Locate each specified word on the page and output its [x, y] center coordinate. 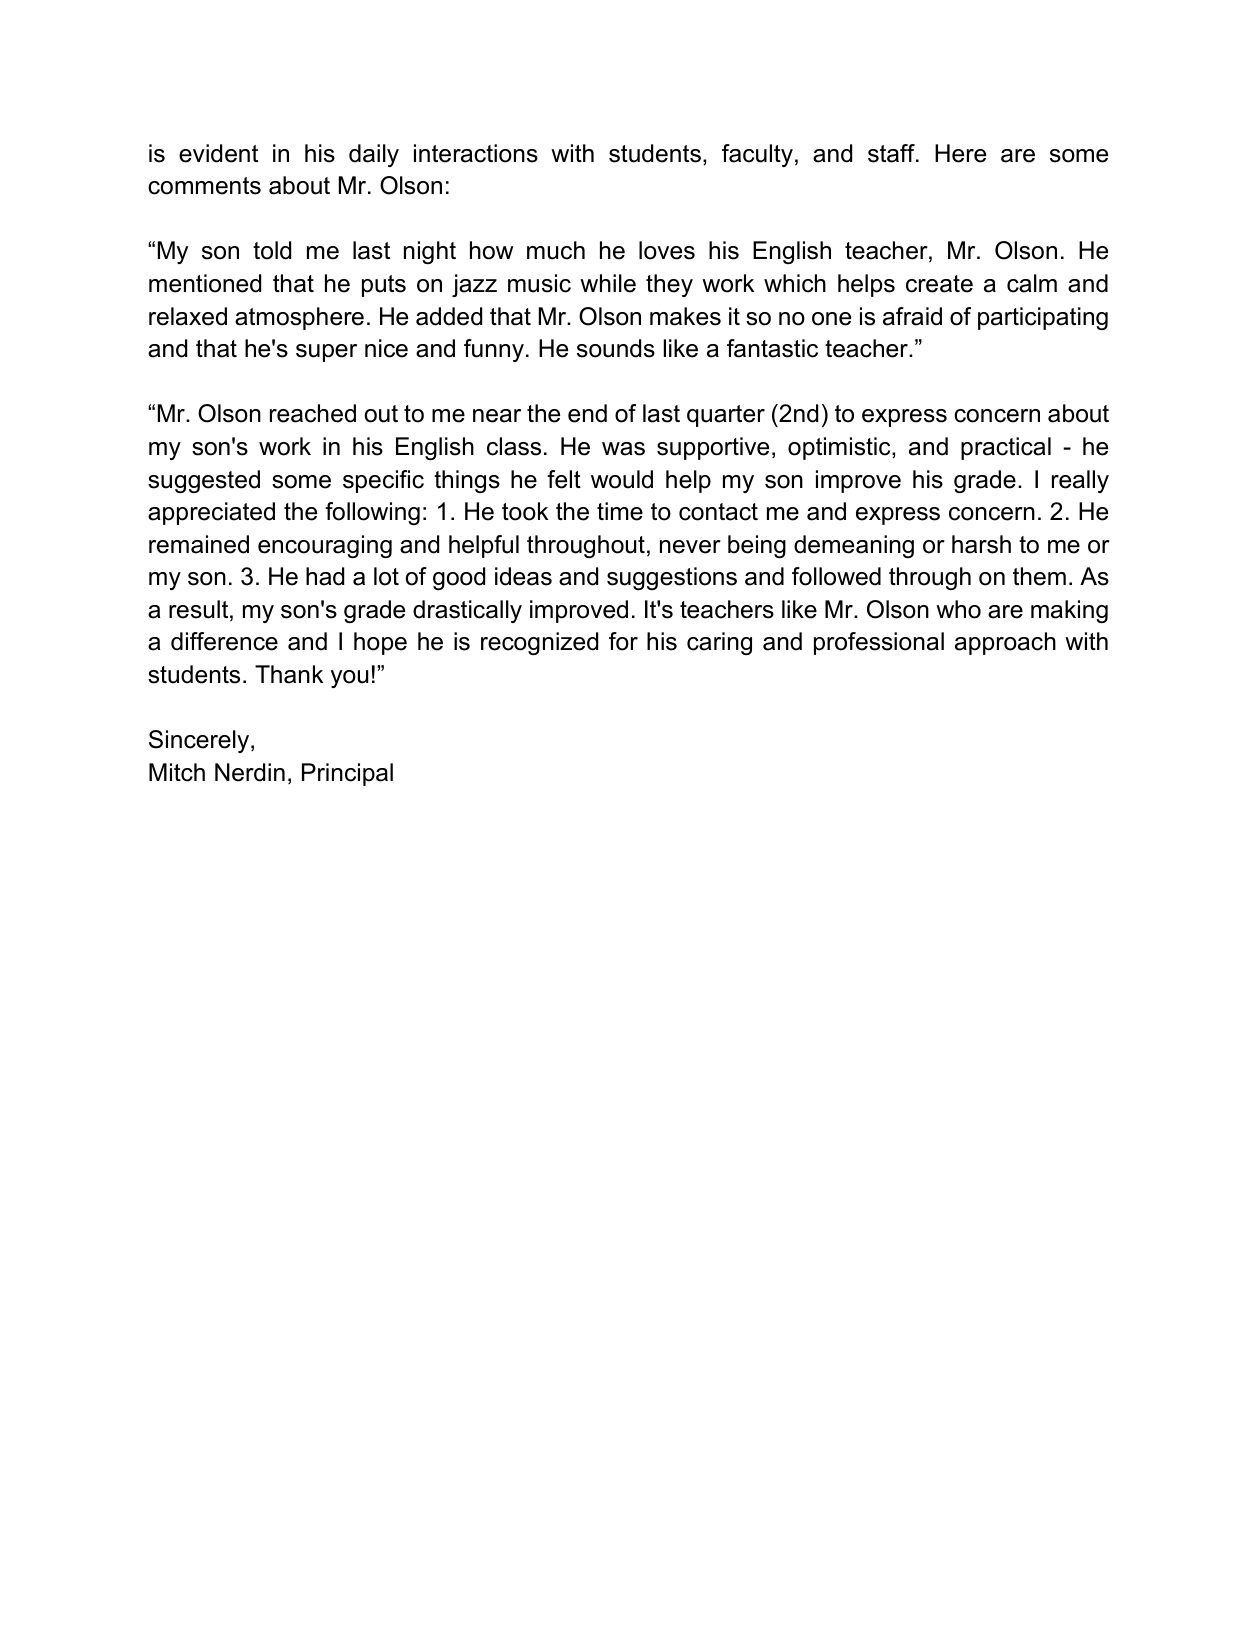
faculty [757, 155]
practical [1006, 448]
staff [892, 153]
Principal [347, 774]
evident [218, 153]
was [623, 449]
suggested [204, 481]
